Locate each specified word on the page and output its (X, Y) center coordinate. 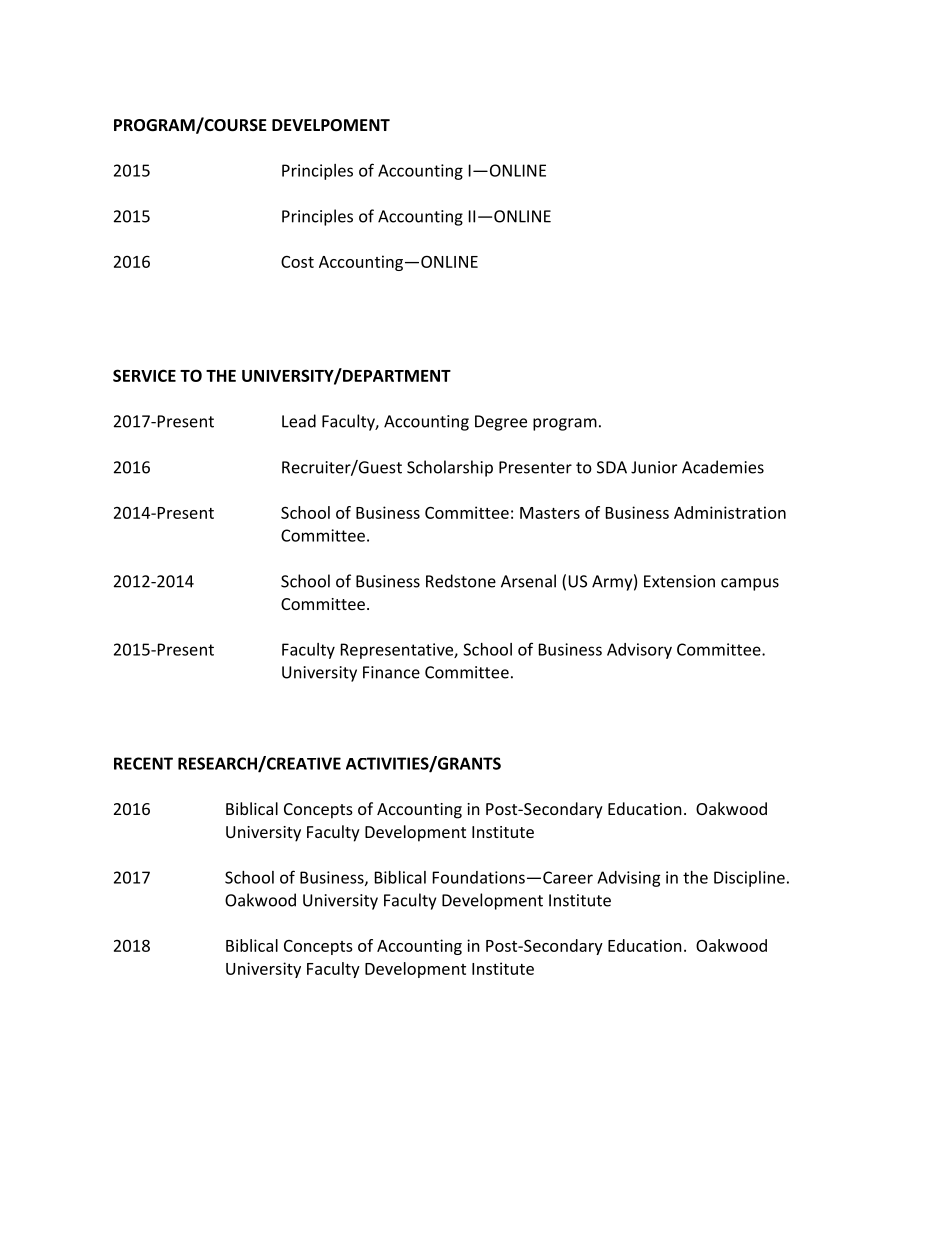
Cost (297, 262)
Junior (654, 467)
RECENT (143, 763)
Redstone (461, 581)
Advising (629, 879)
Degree (501, 423)
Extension (679, 581)
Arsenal (528, 581)
